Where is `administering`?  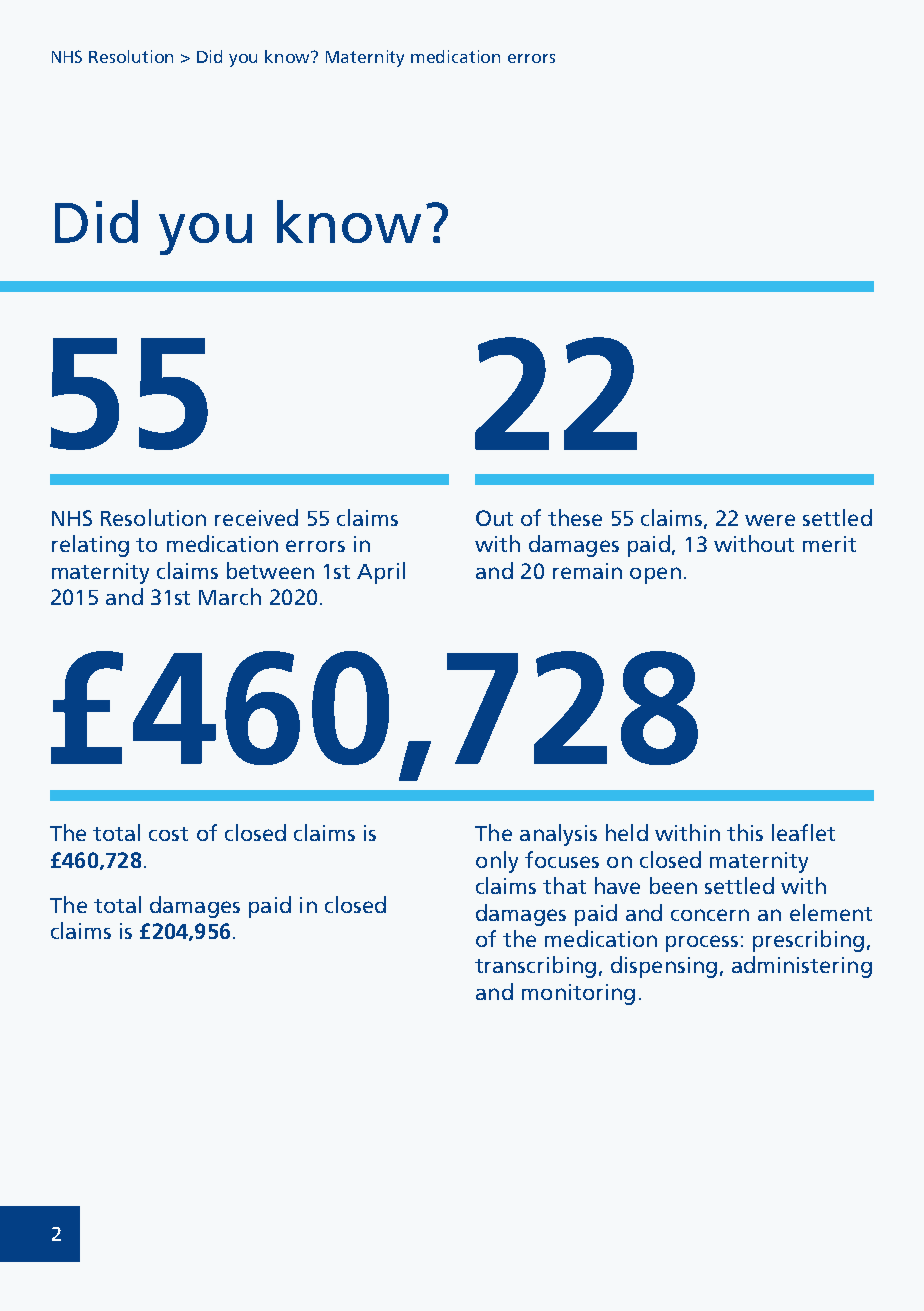 administering is located at coordinates (802, 967).
